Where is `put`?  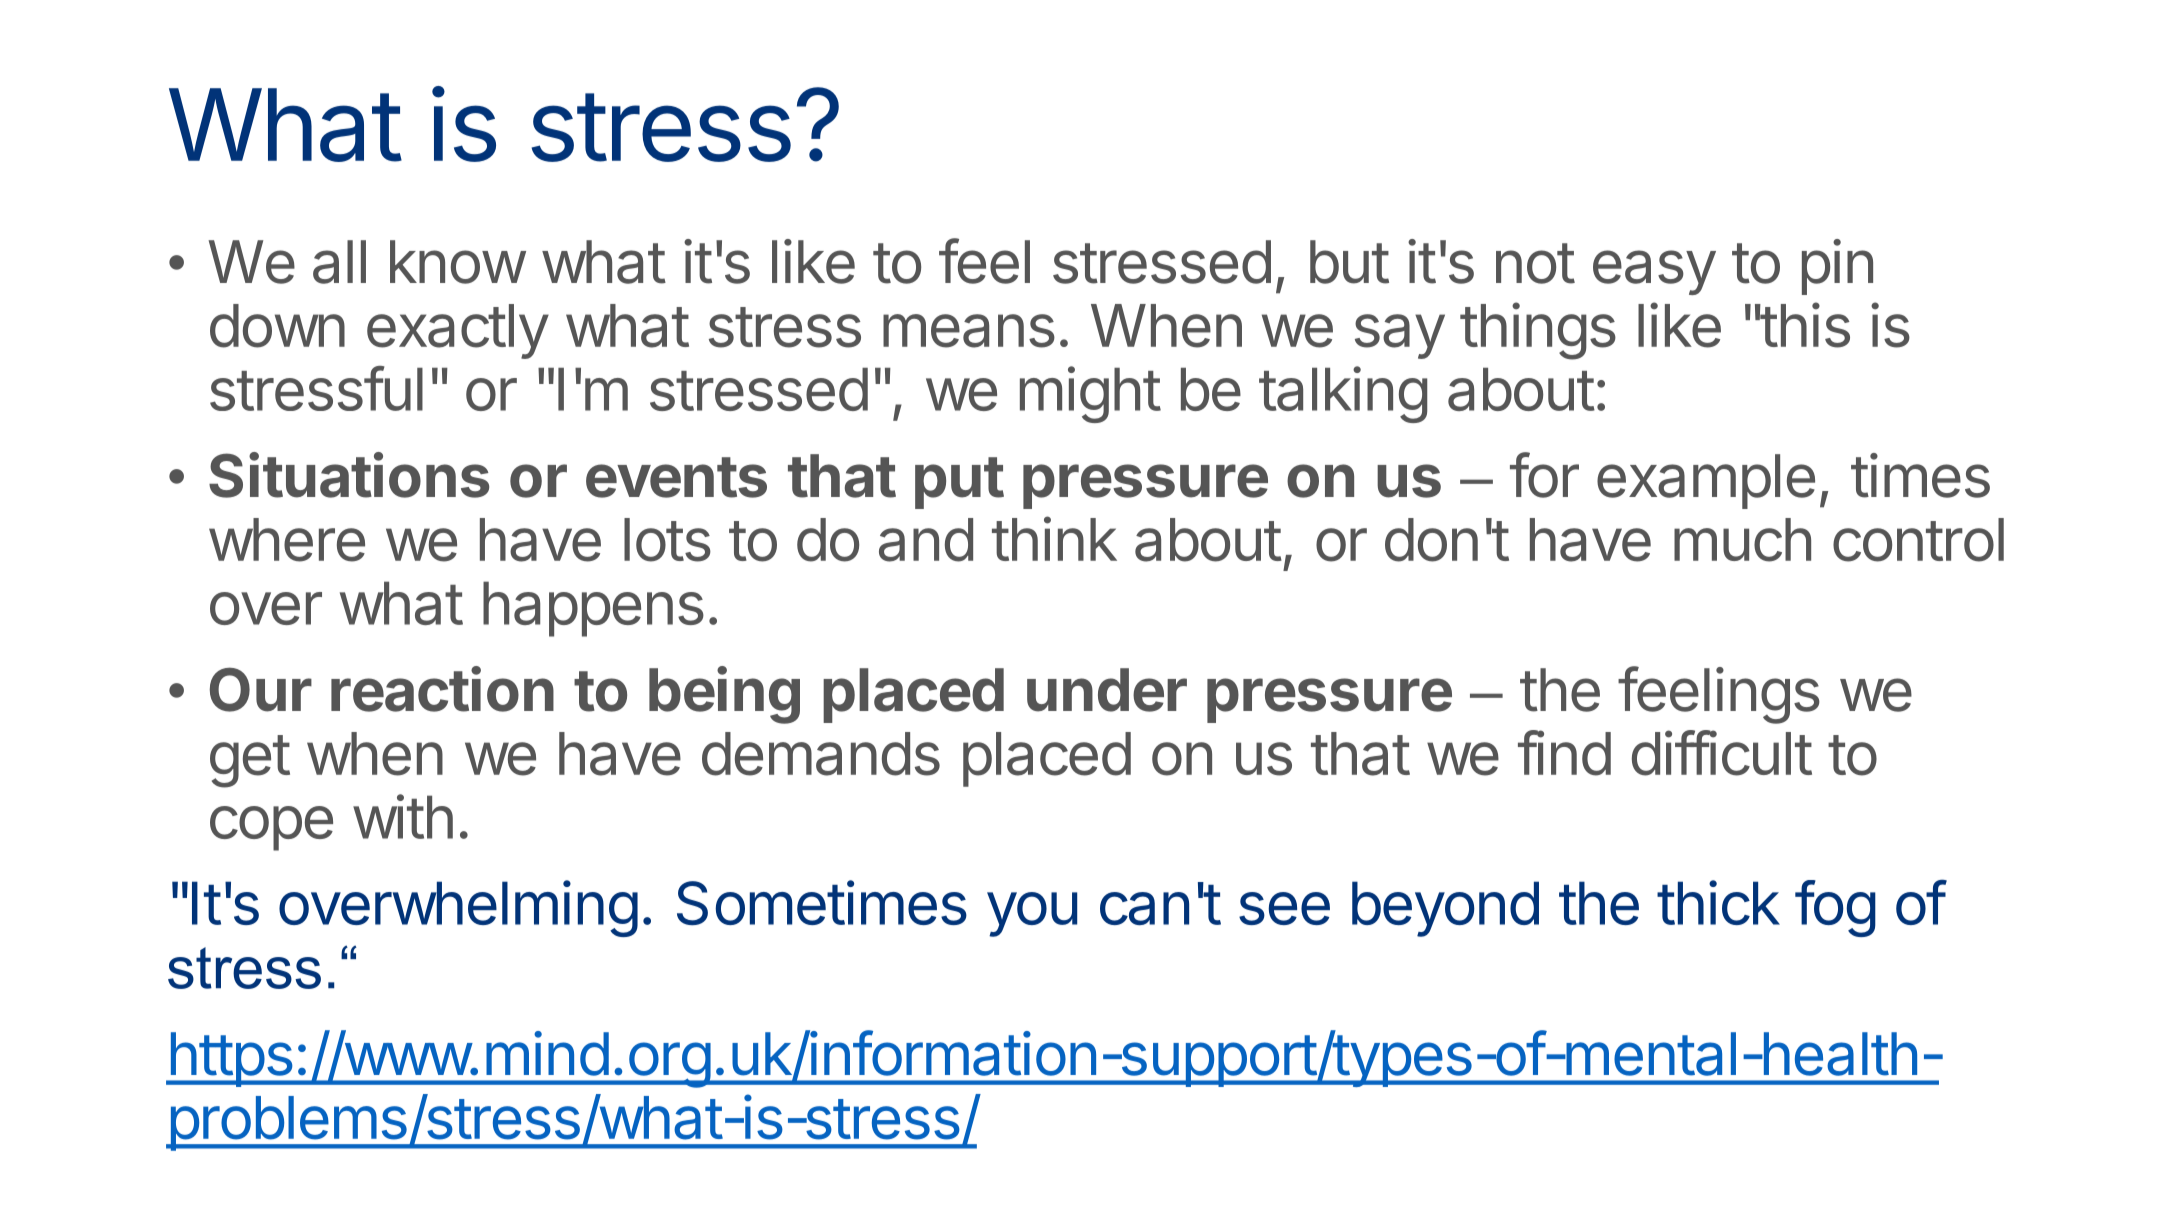
put is located at coordinates (959, 483).
